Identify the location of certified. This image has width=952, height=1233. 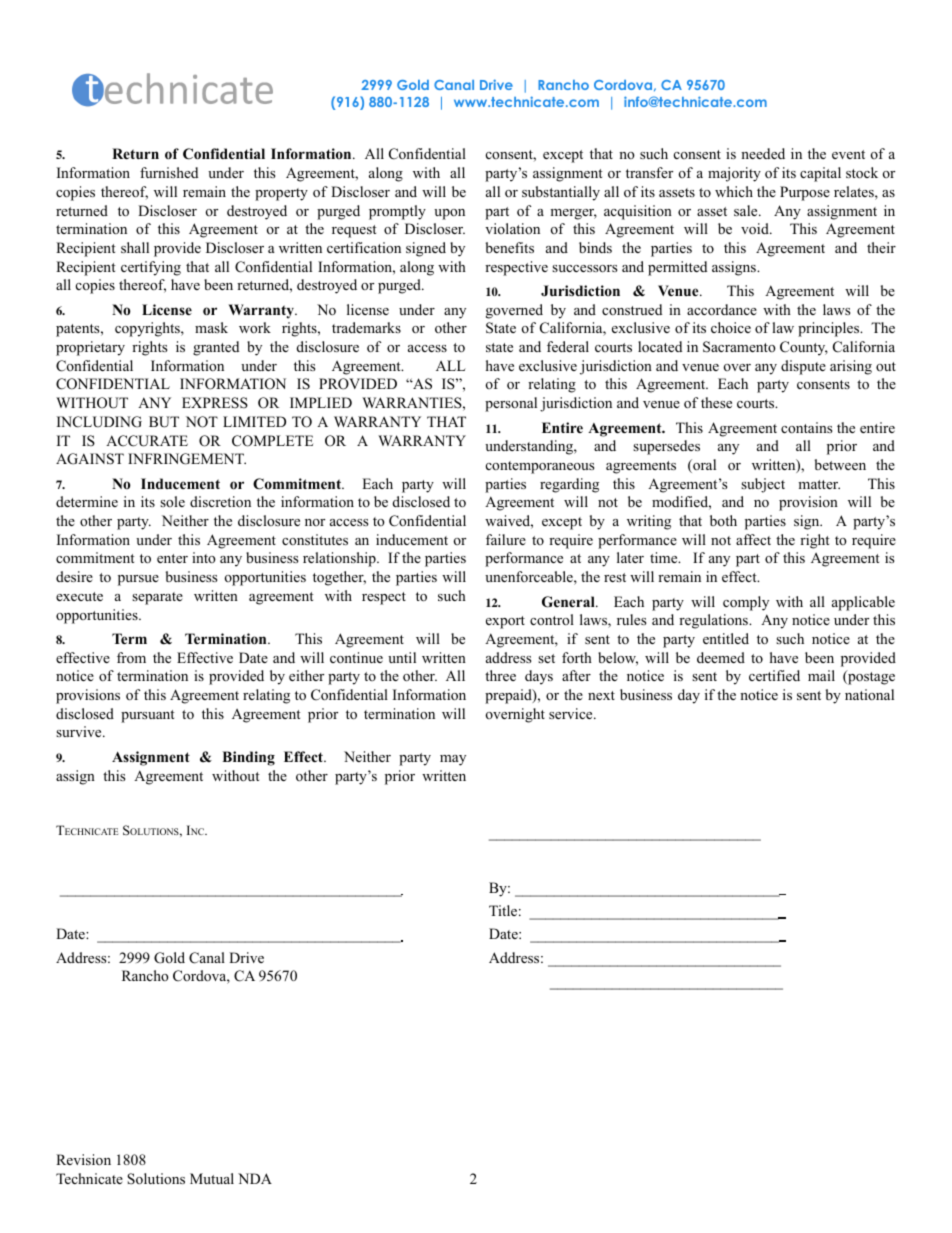
(774, 675).
